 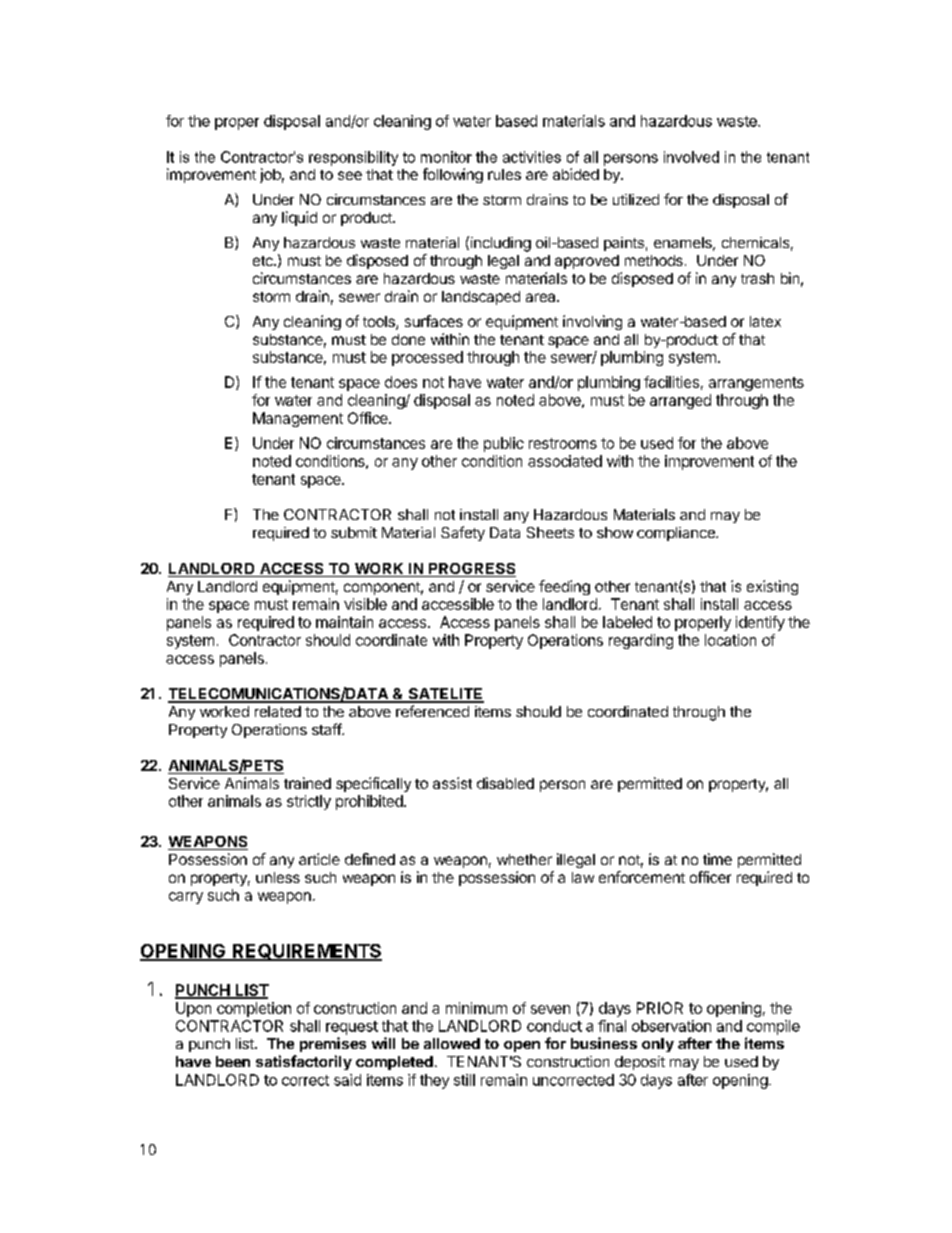 I want to click on liquid, so click(x=299, y=218).
